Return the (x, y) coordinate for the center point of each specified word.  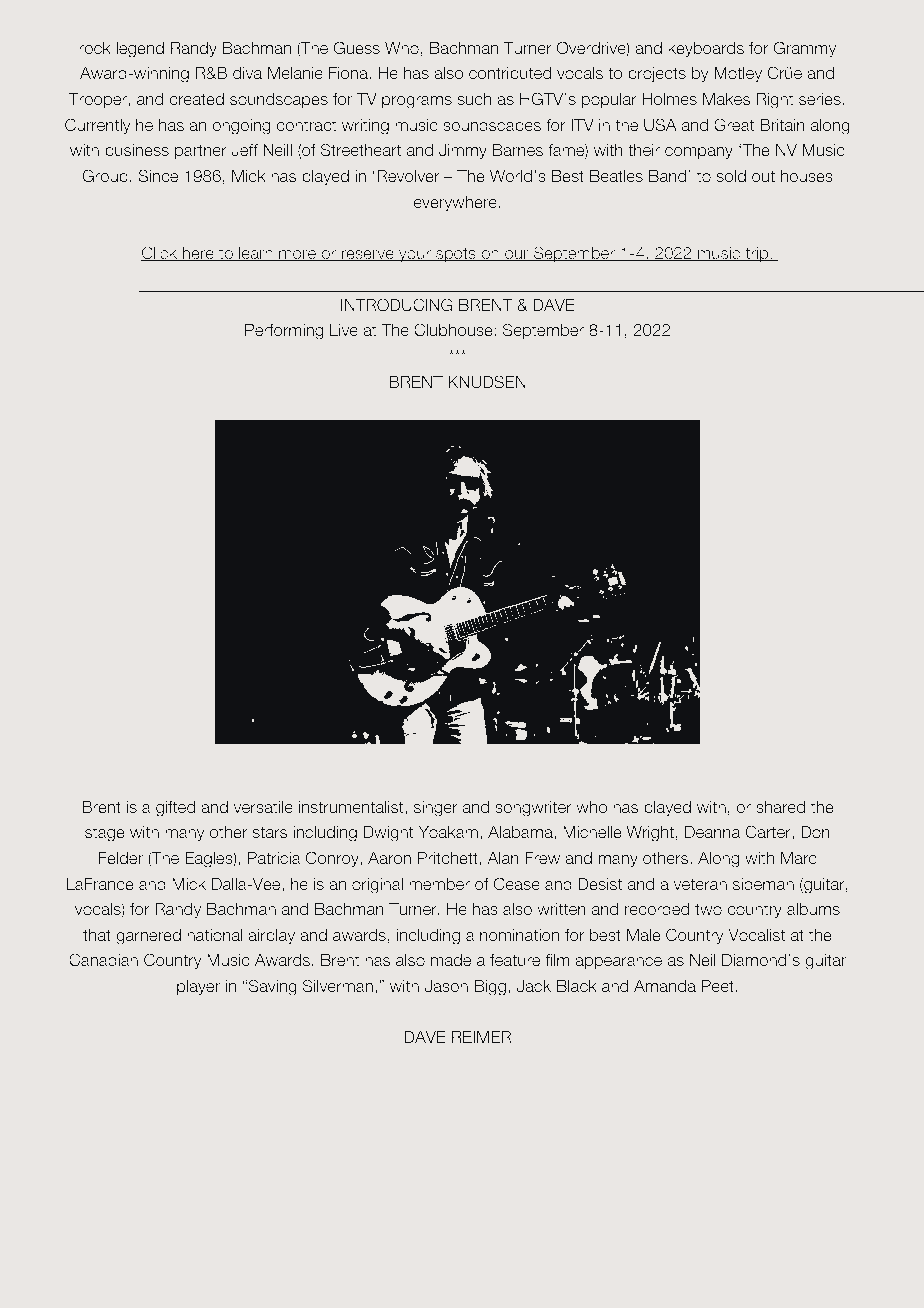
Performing (284, 332)
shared (780, 807)
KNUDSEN (487, 381)
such (474, 99)
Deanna (712, 832)
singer (436, 809)
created (196, 99)
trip (757, 254)
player (198, 987)
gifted (175, 809)
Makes (726, 99)
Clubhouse (454, 329)
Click (160, 253)
